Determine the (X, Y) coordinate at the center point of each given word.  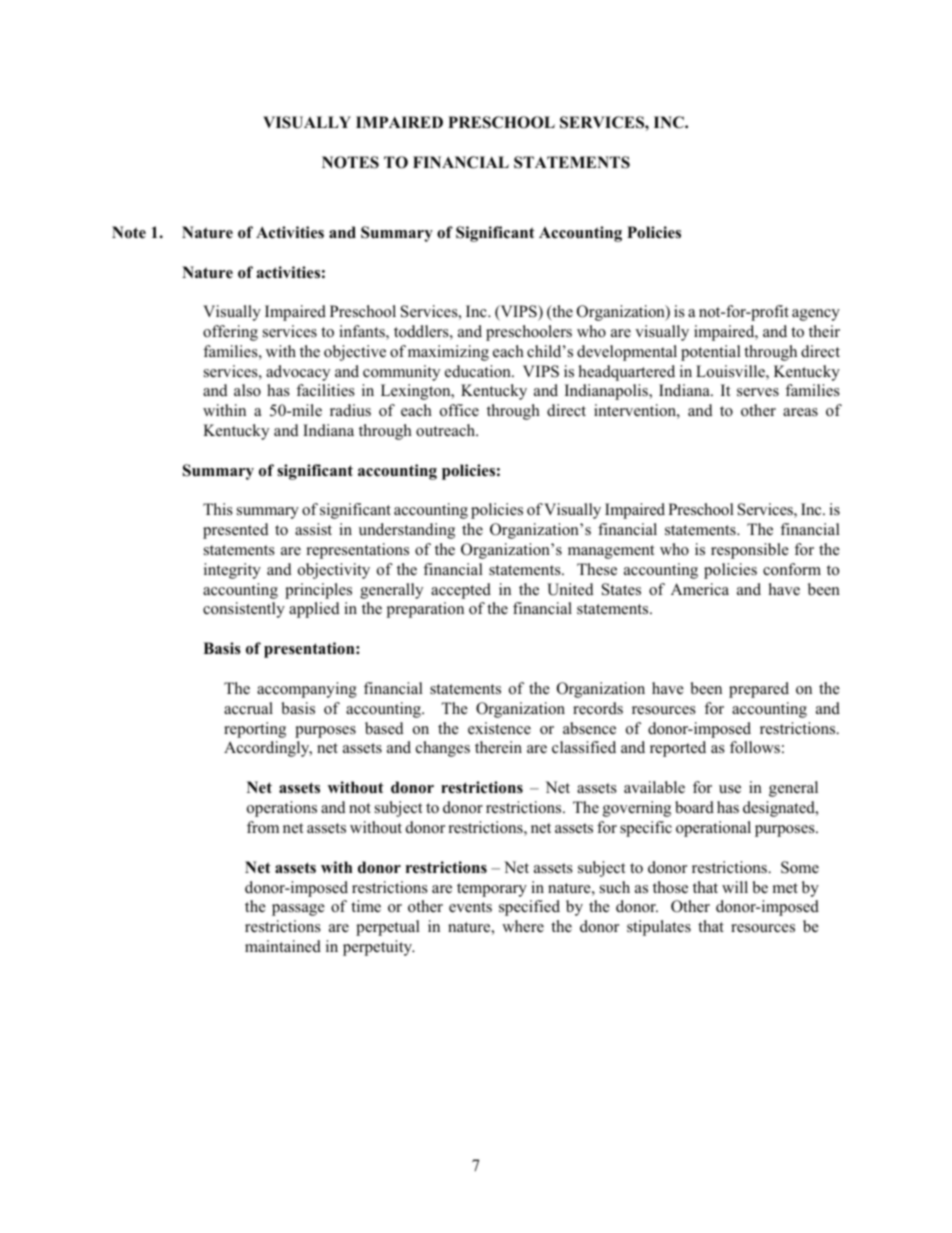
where (523, 926)
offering (230, 333)
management (611, 552)
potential (711, 353)
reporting (255, 730)
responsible (750, 551)
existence (499, 728)
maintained (283, 946)
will (735, 887)
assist (313, 529)
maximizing (448, 353)
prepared (759, 690)
